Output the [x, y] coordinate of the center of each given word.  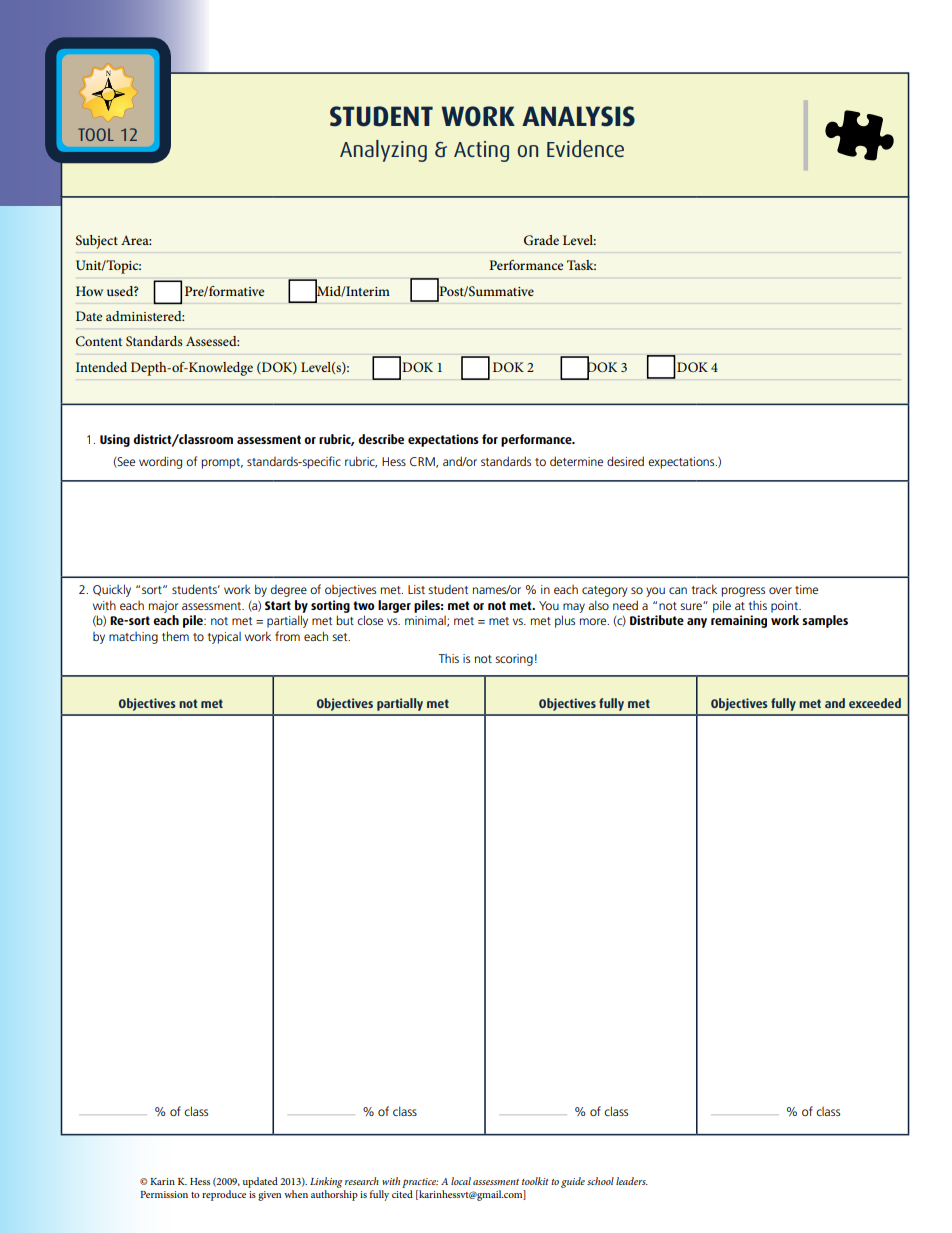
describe [381, 439]
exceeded [875, 703]
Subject [97, 242]
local [461, 1181]
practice [420, 1183]
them [175, 636]
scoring [514, 660]
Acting [481, 151]
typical [224, 638]
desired [625, 461]
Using [115, 440]
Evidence [585, 148]
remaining [739, 621]
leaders [632, 1181]
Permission [164, 1194]
